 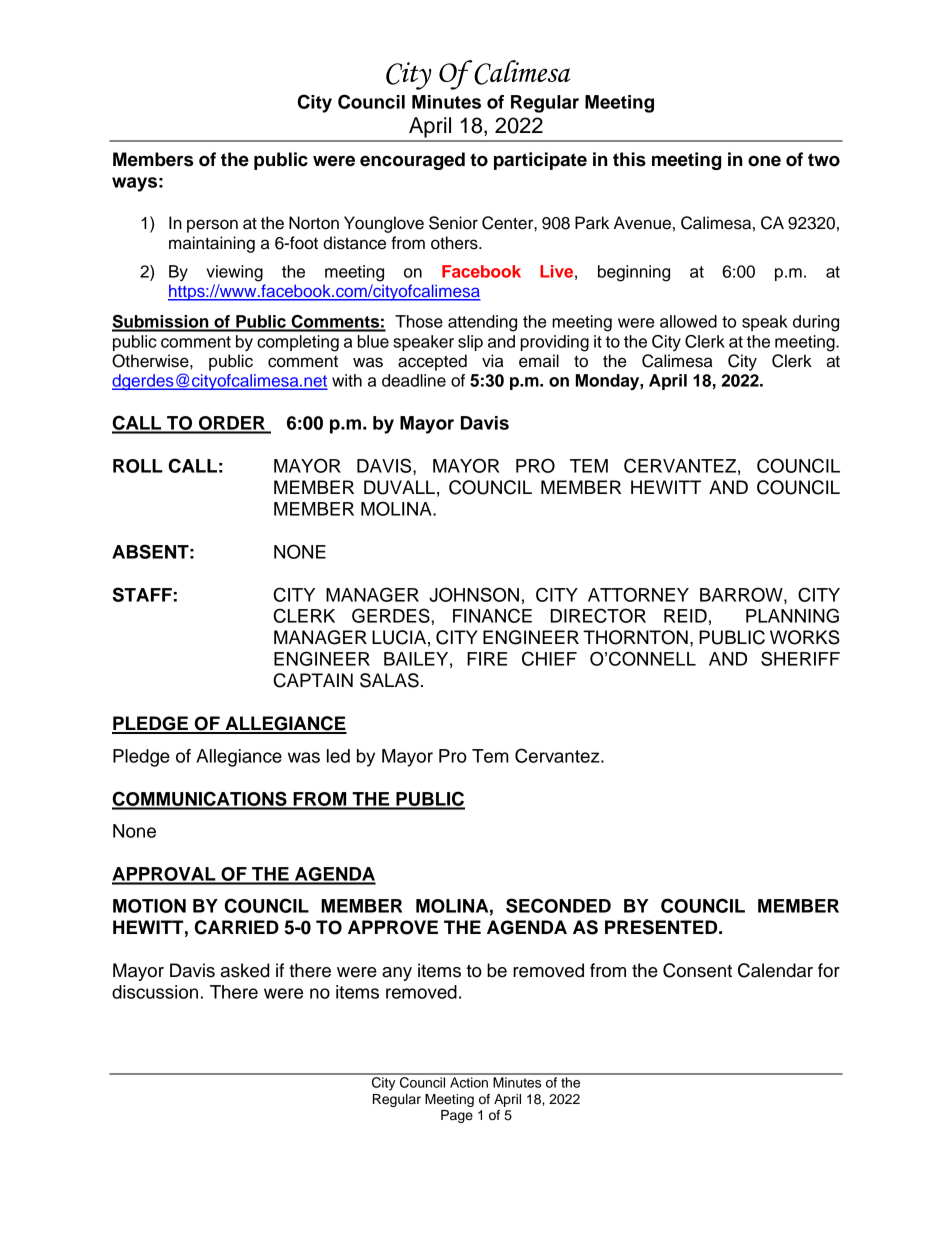 What do you see at coordinates (688, 321) in the screenshot?
I see `allowed` at bounding box center [688, 321].
